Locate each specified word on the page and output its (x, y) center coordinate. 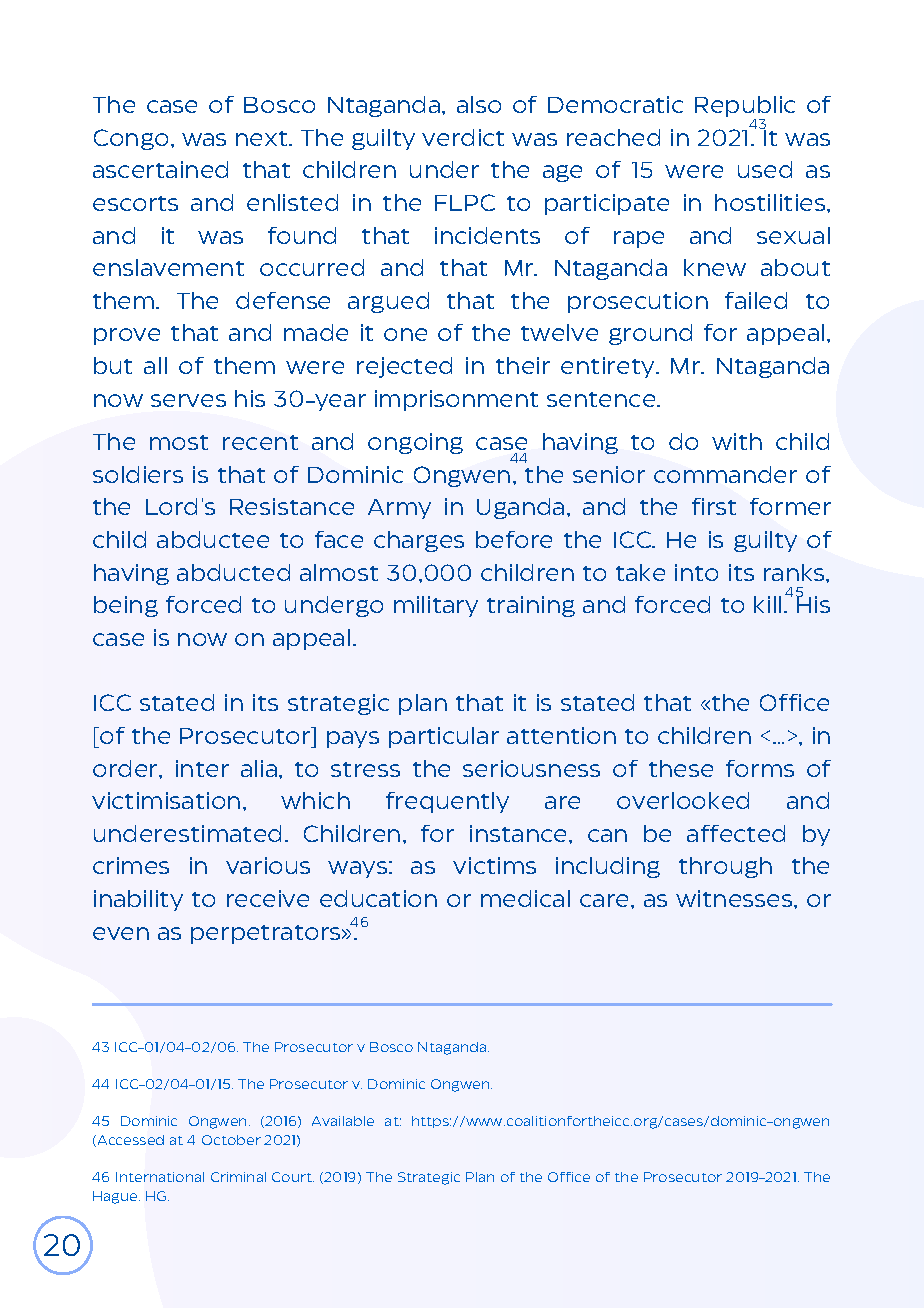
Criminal (238, 1177)
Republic (745, 108)
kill (767, 604)
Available (343, 1121)
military (436, 606)
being (126, 606)
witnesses (735, 898)
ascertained (160, 169)
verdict (463, 137)
